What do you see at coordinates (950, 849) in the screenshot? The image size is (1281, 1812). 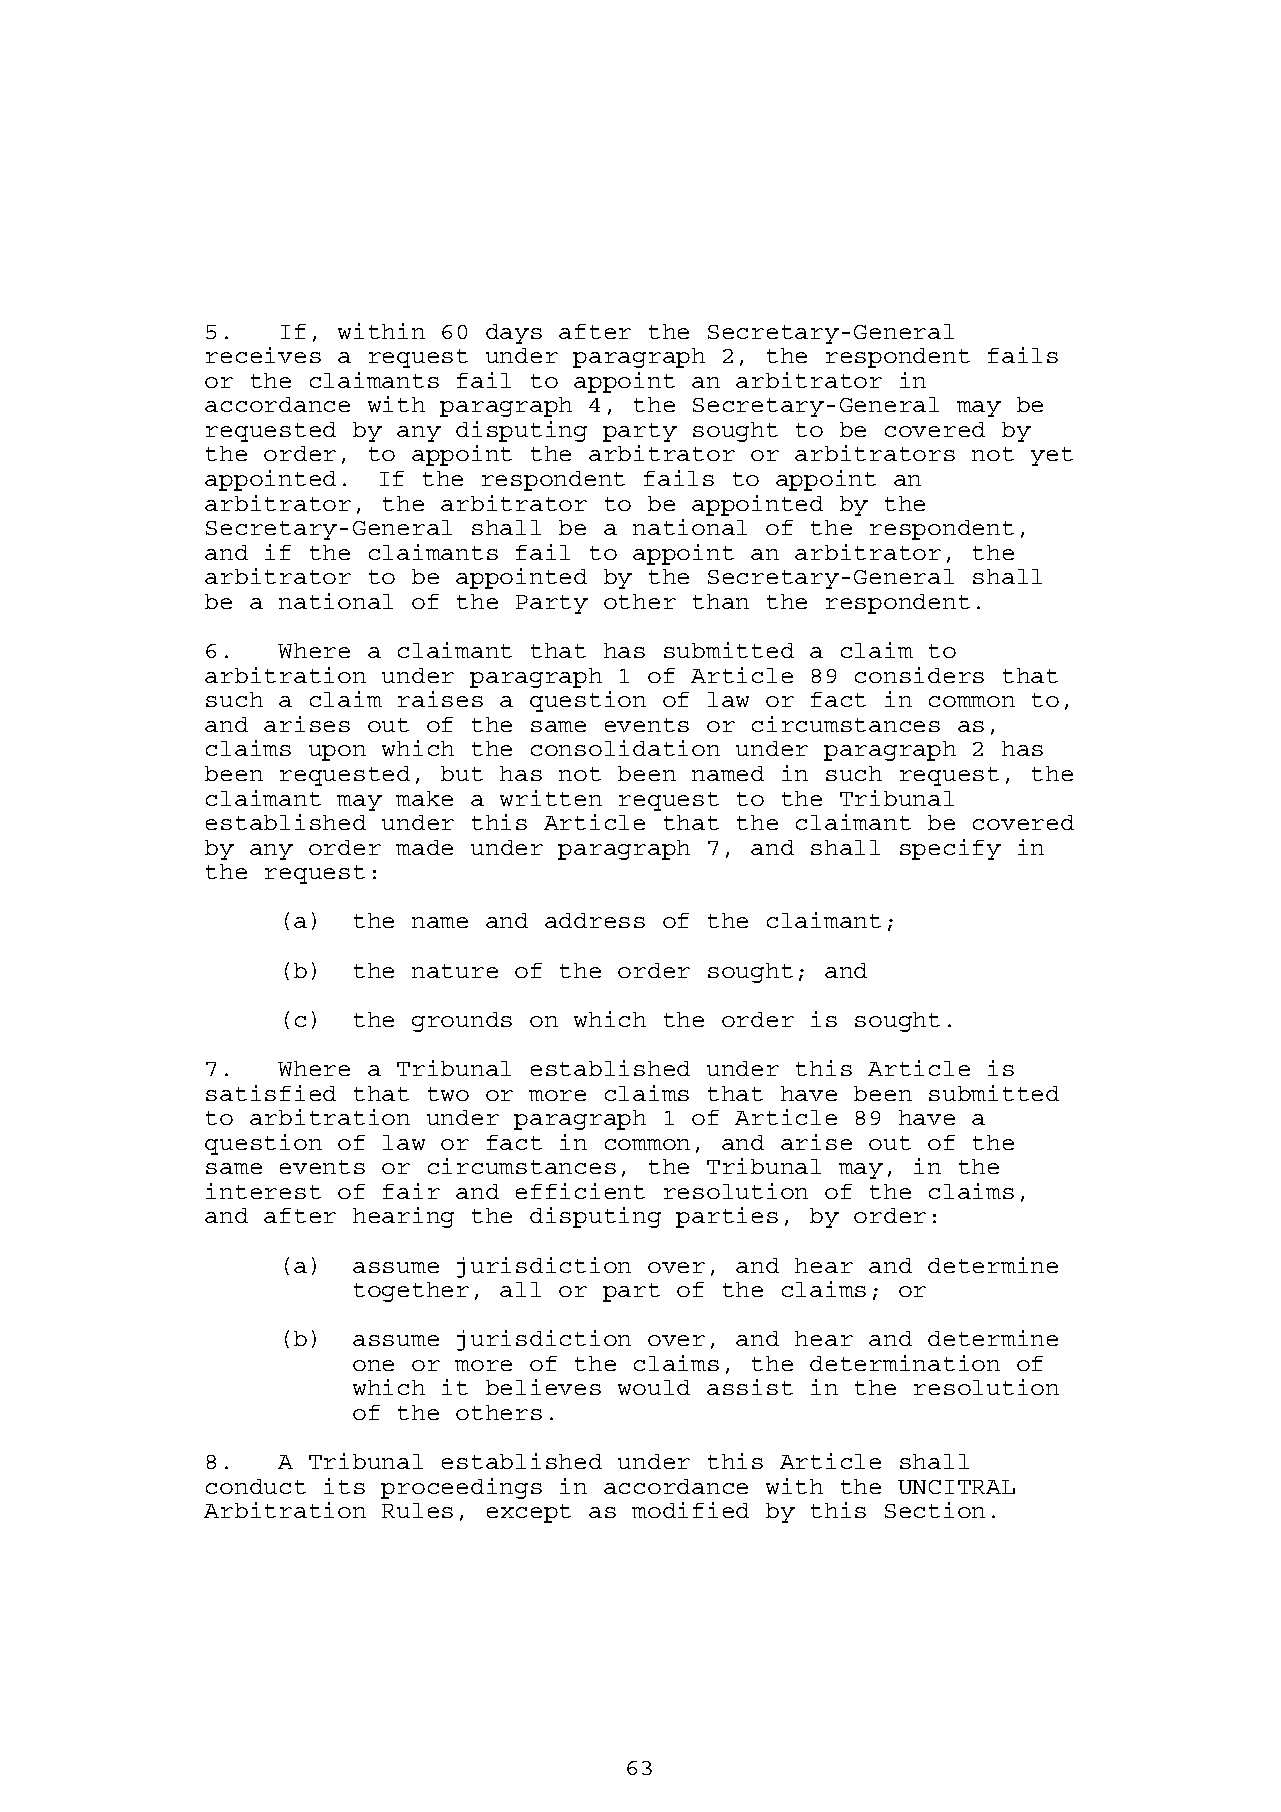 I see `specify` at bounding box center [950, 849].
